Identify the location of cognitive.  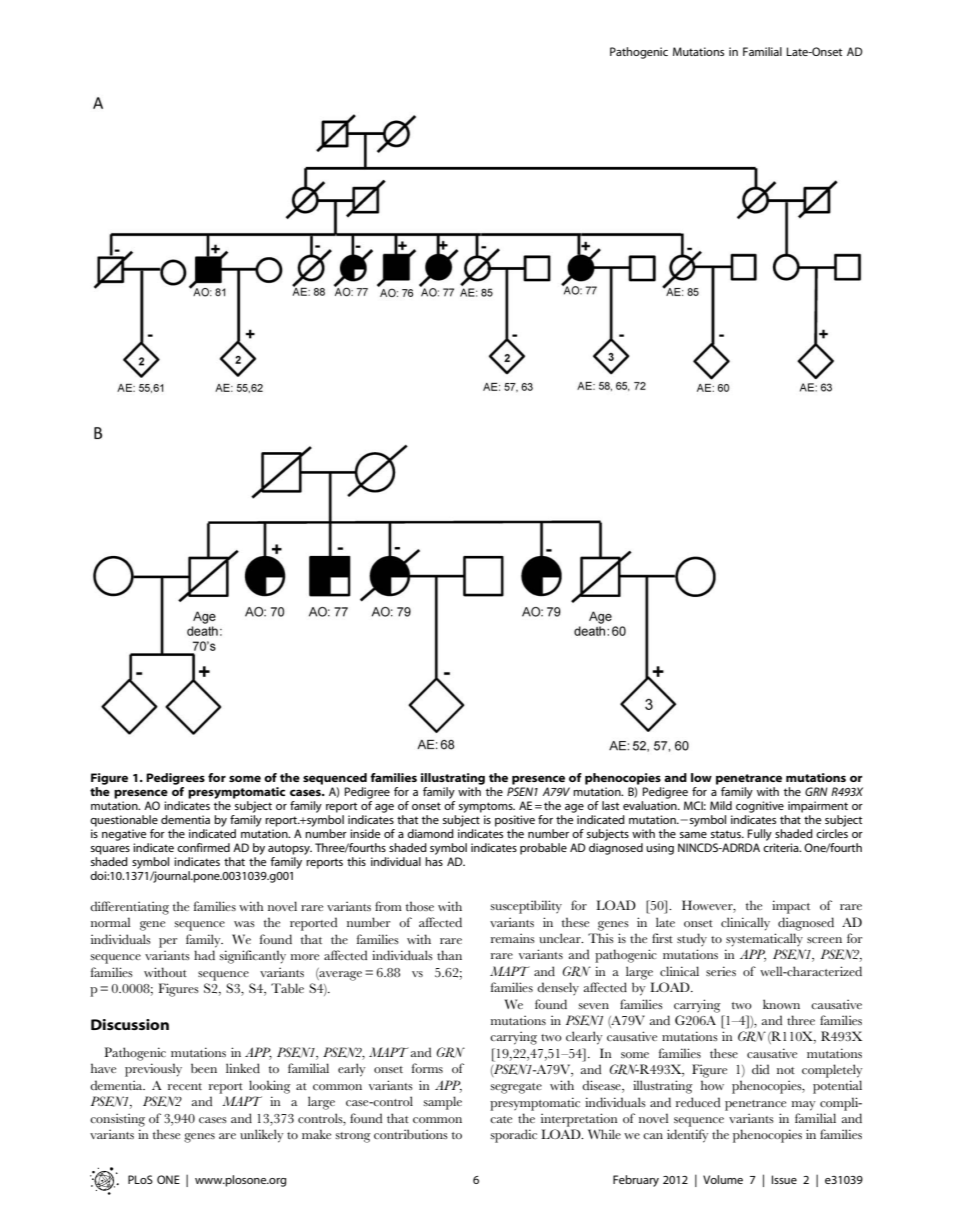
(760, 807).
